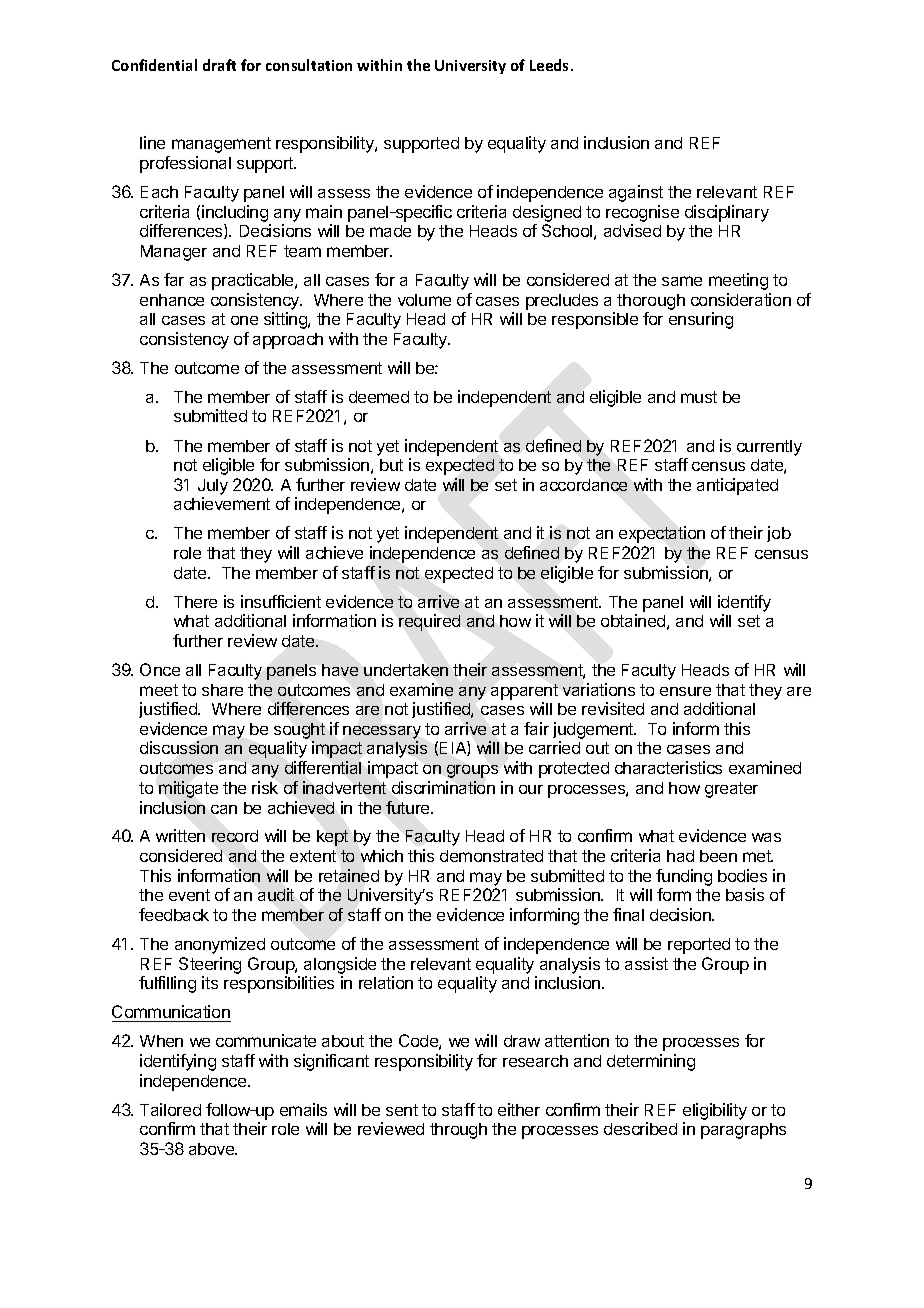 The height and width of the screenshot is (1308, 924). Describe the element at coordinates (636, 193) in the screenshot. I see `against` at that location.
